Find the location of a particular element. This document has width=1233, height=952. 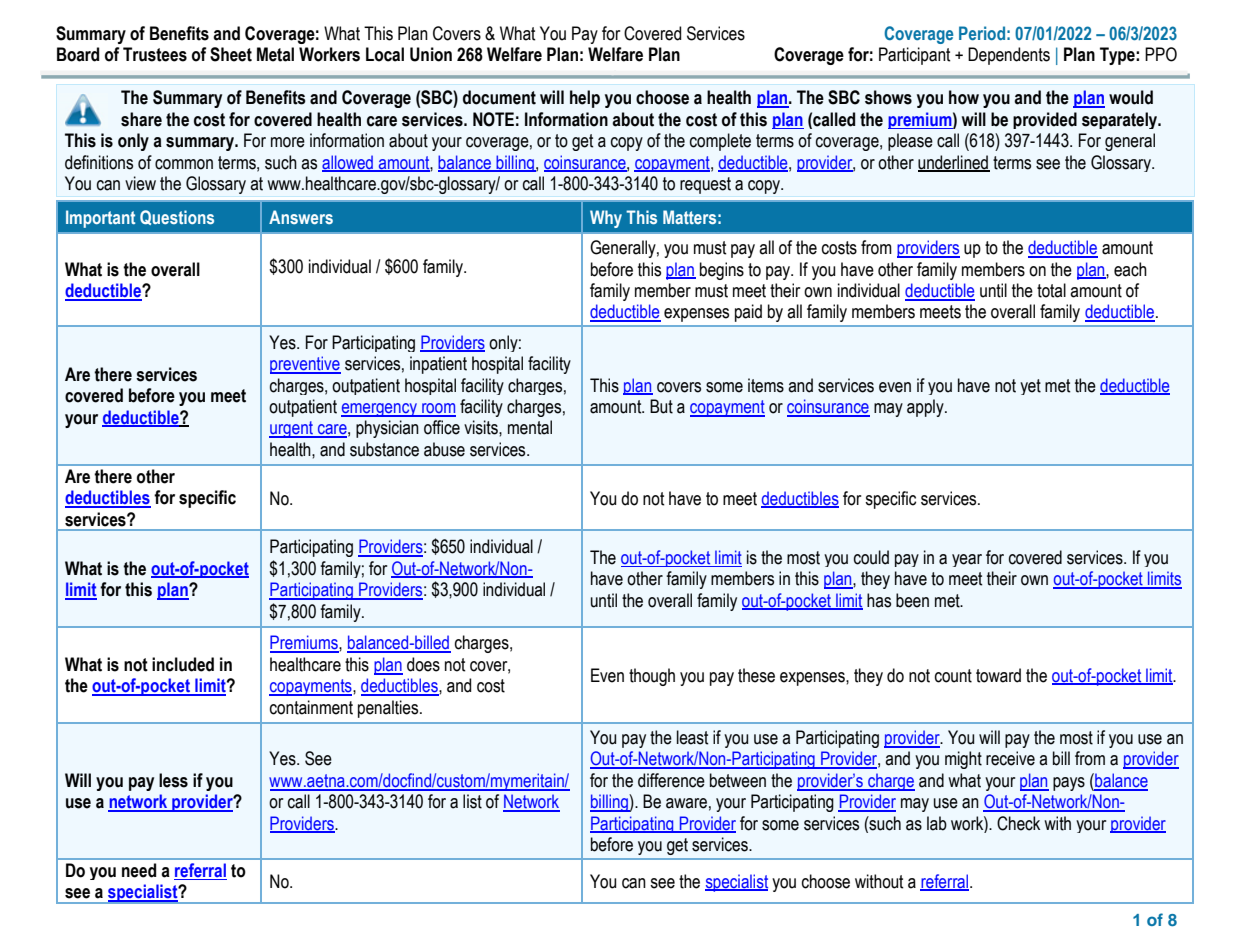

total is located at coordinates (1051, 290).
